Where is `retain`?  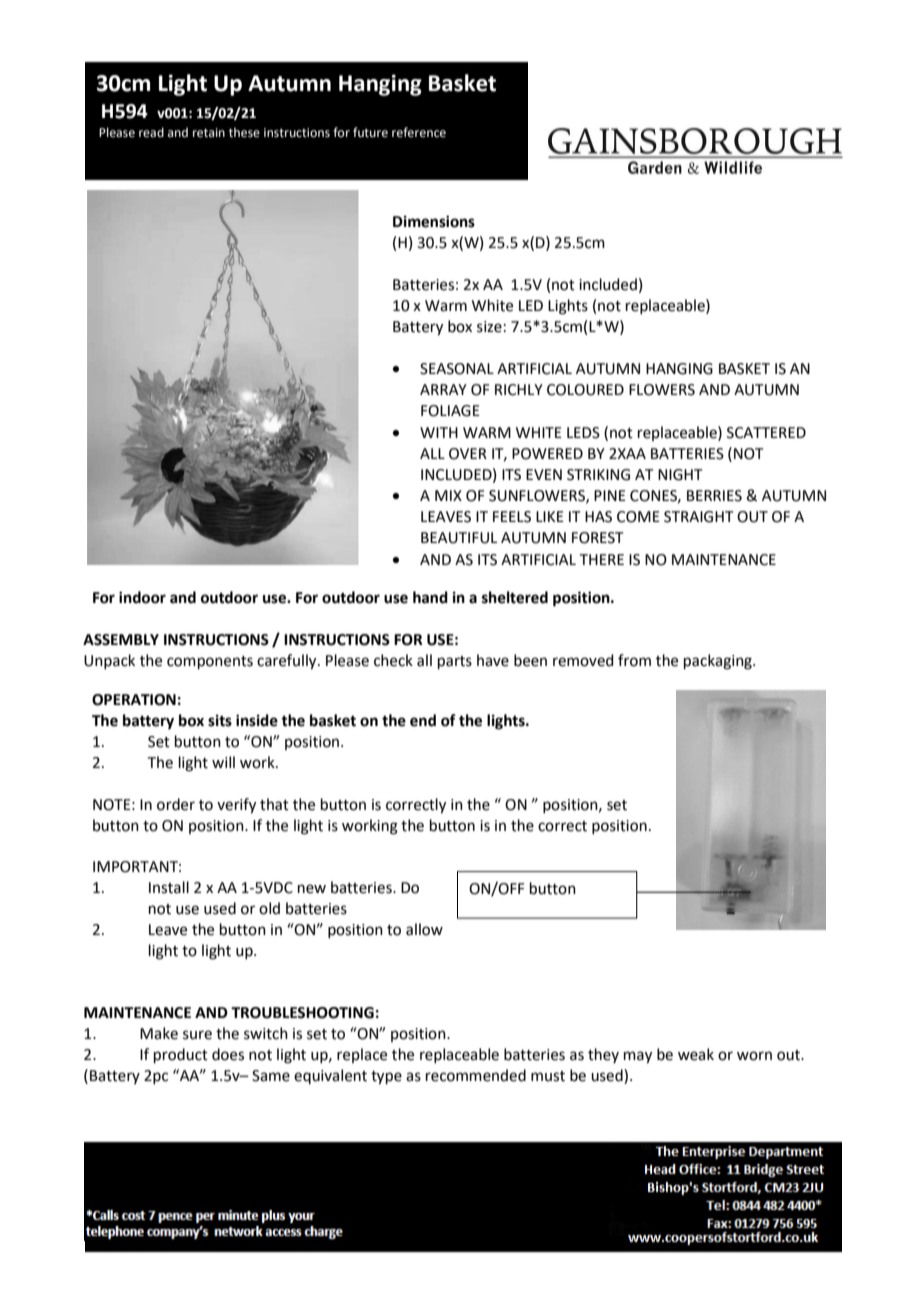
retain is located at coordinates (209, 133).
